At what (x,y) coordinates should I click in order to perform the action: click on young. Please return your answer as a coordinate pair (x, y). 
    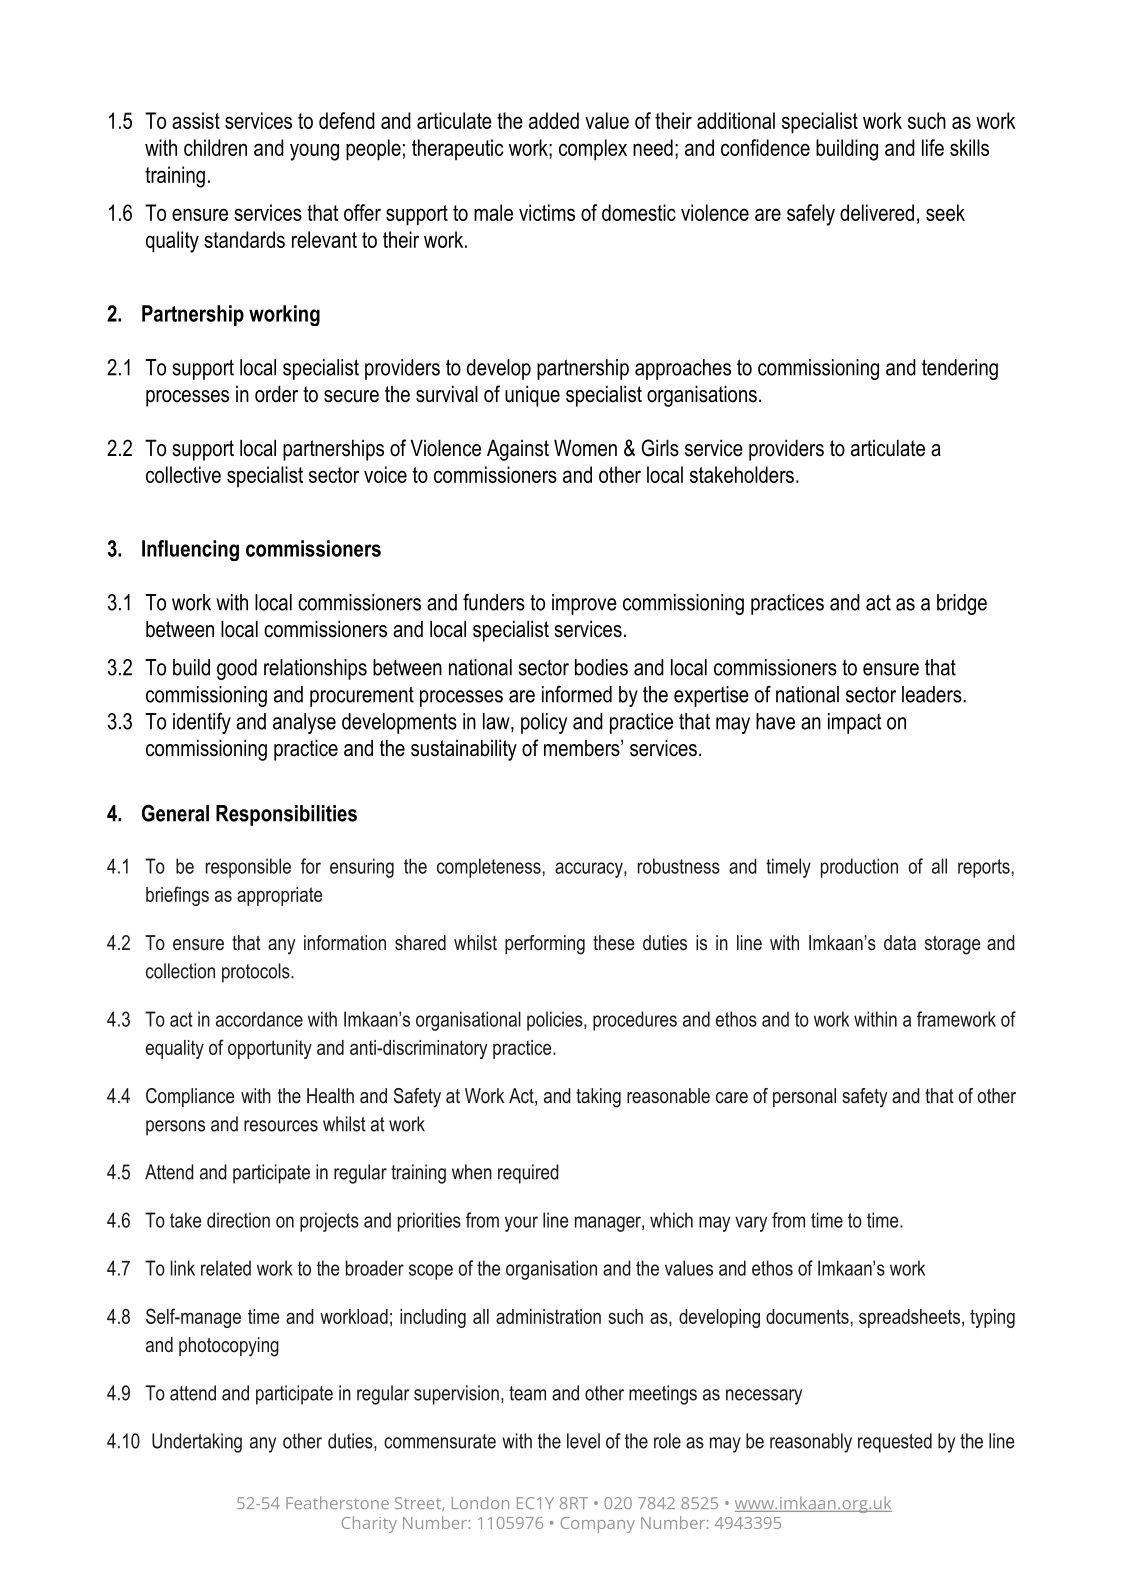
    Looking at the image, I should click on (314, 152).
